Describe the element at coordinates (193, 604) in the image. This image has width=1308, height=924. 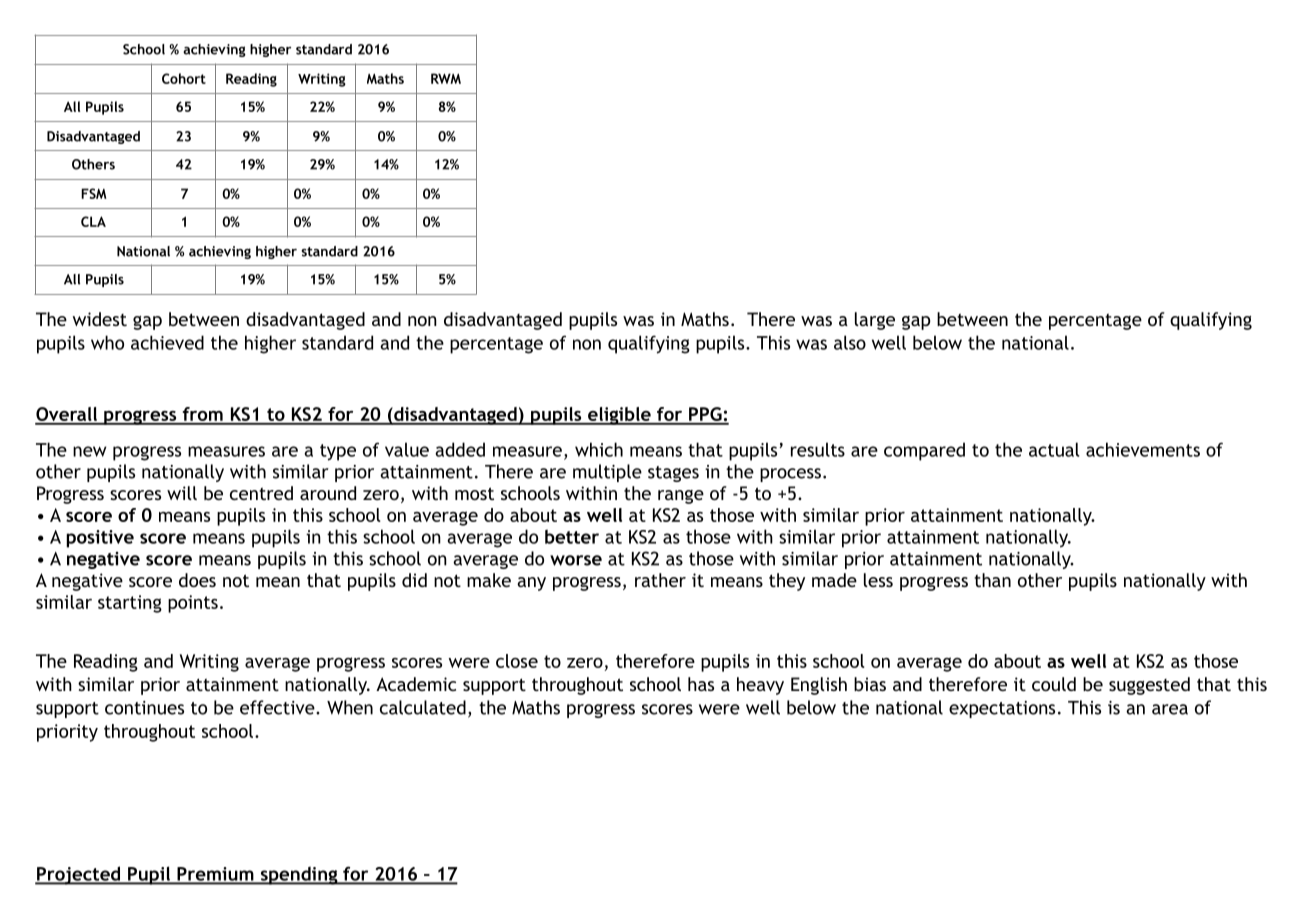
I see `points` at that location.
